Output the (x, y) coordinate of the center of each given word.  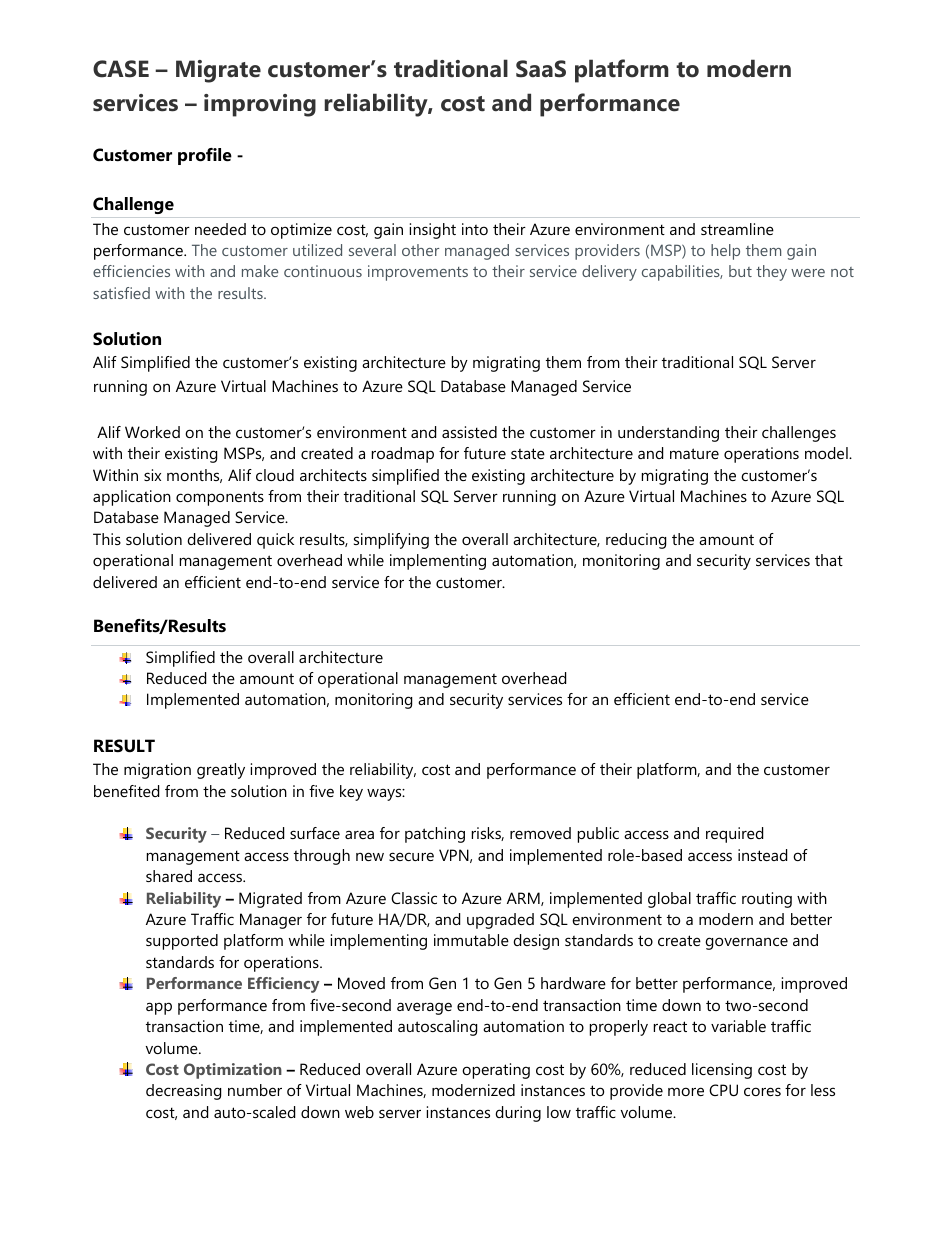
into (475, 229)
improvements (418, 273)
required (734, 835)
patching (435, 835)
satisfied (121, 293)
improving (260, 105)
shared (169, 876)
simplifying (391, 541)
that (829, 560)
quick (275, 541)
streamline (737, 229)
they (771, 273)
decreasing (183, 1092)
